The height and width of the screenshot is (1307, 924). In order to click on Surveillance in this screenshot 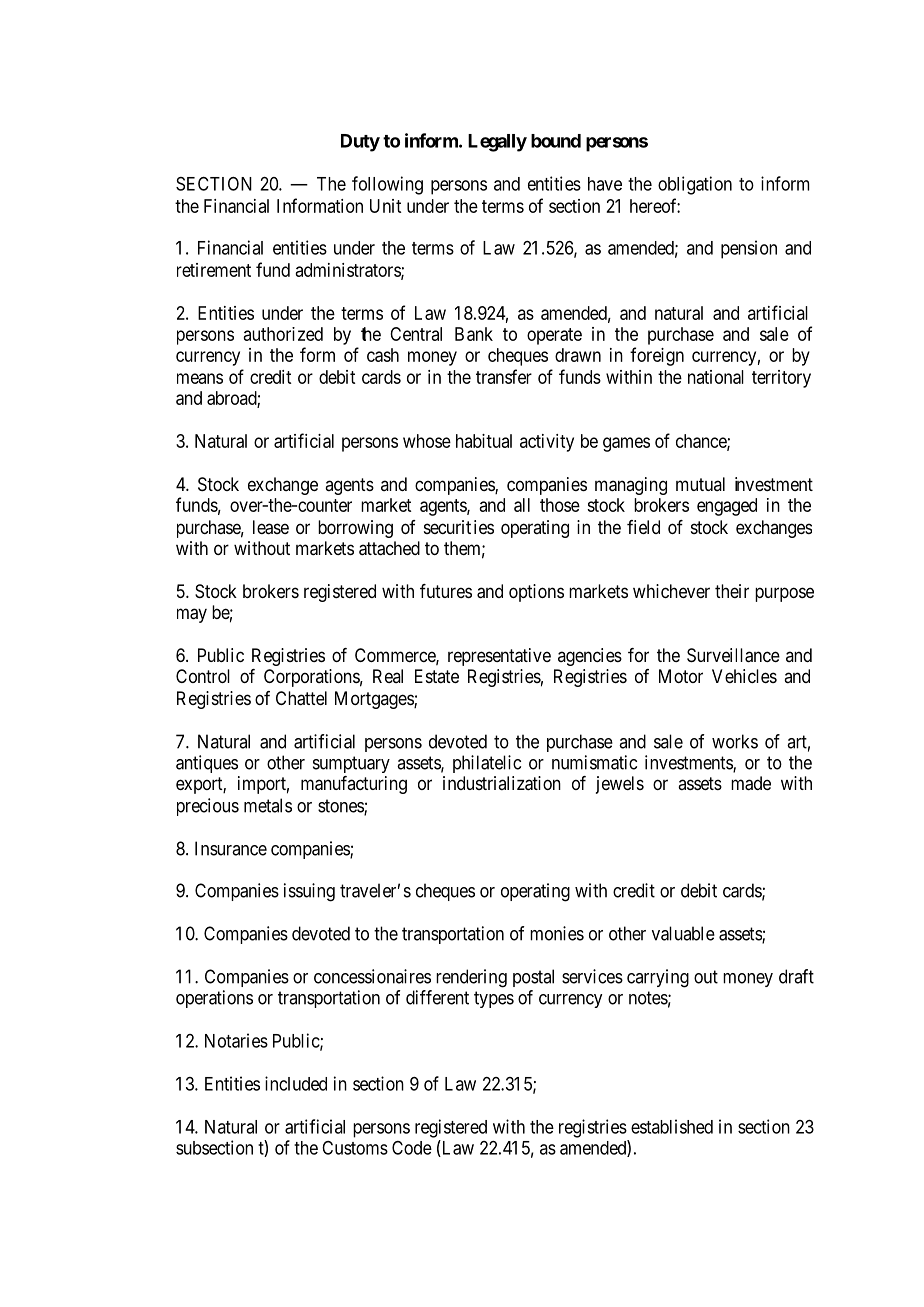, I will do `click(733, 655)`.
